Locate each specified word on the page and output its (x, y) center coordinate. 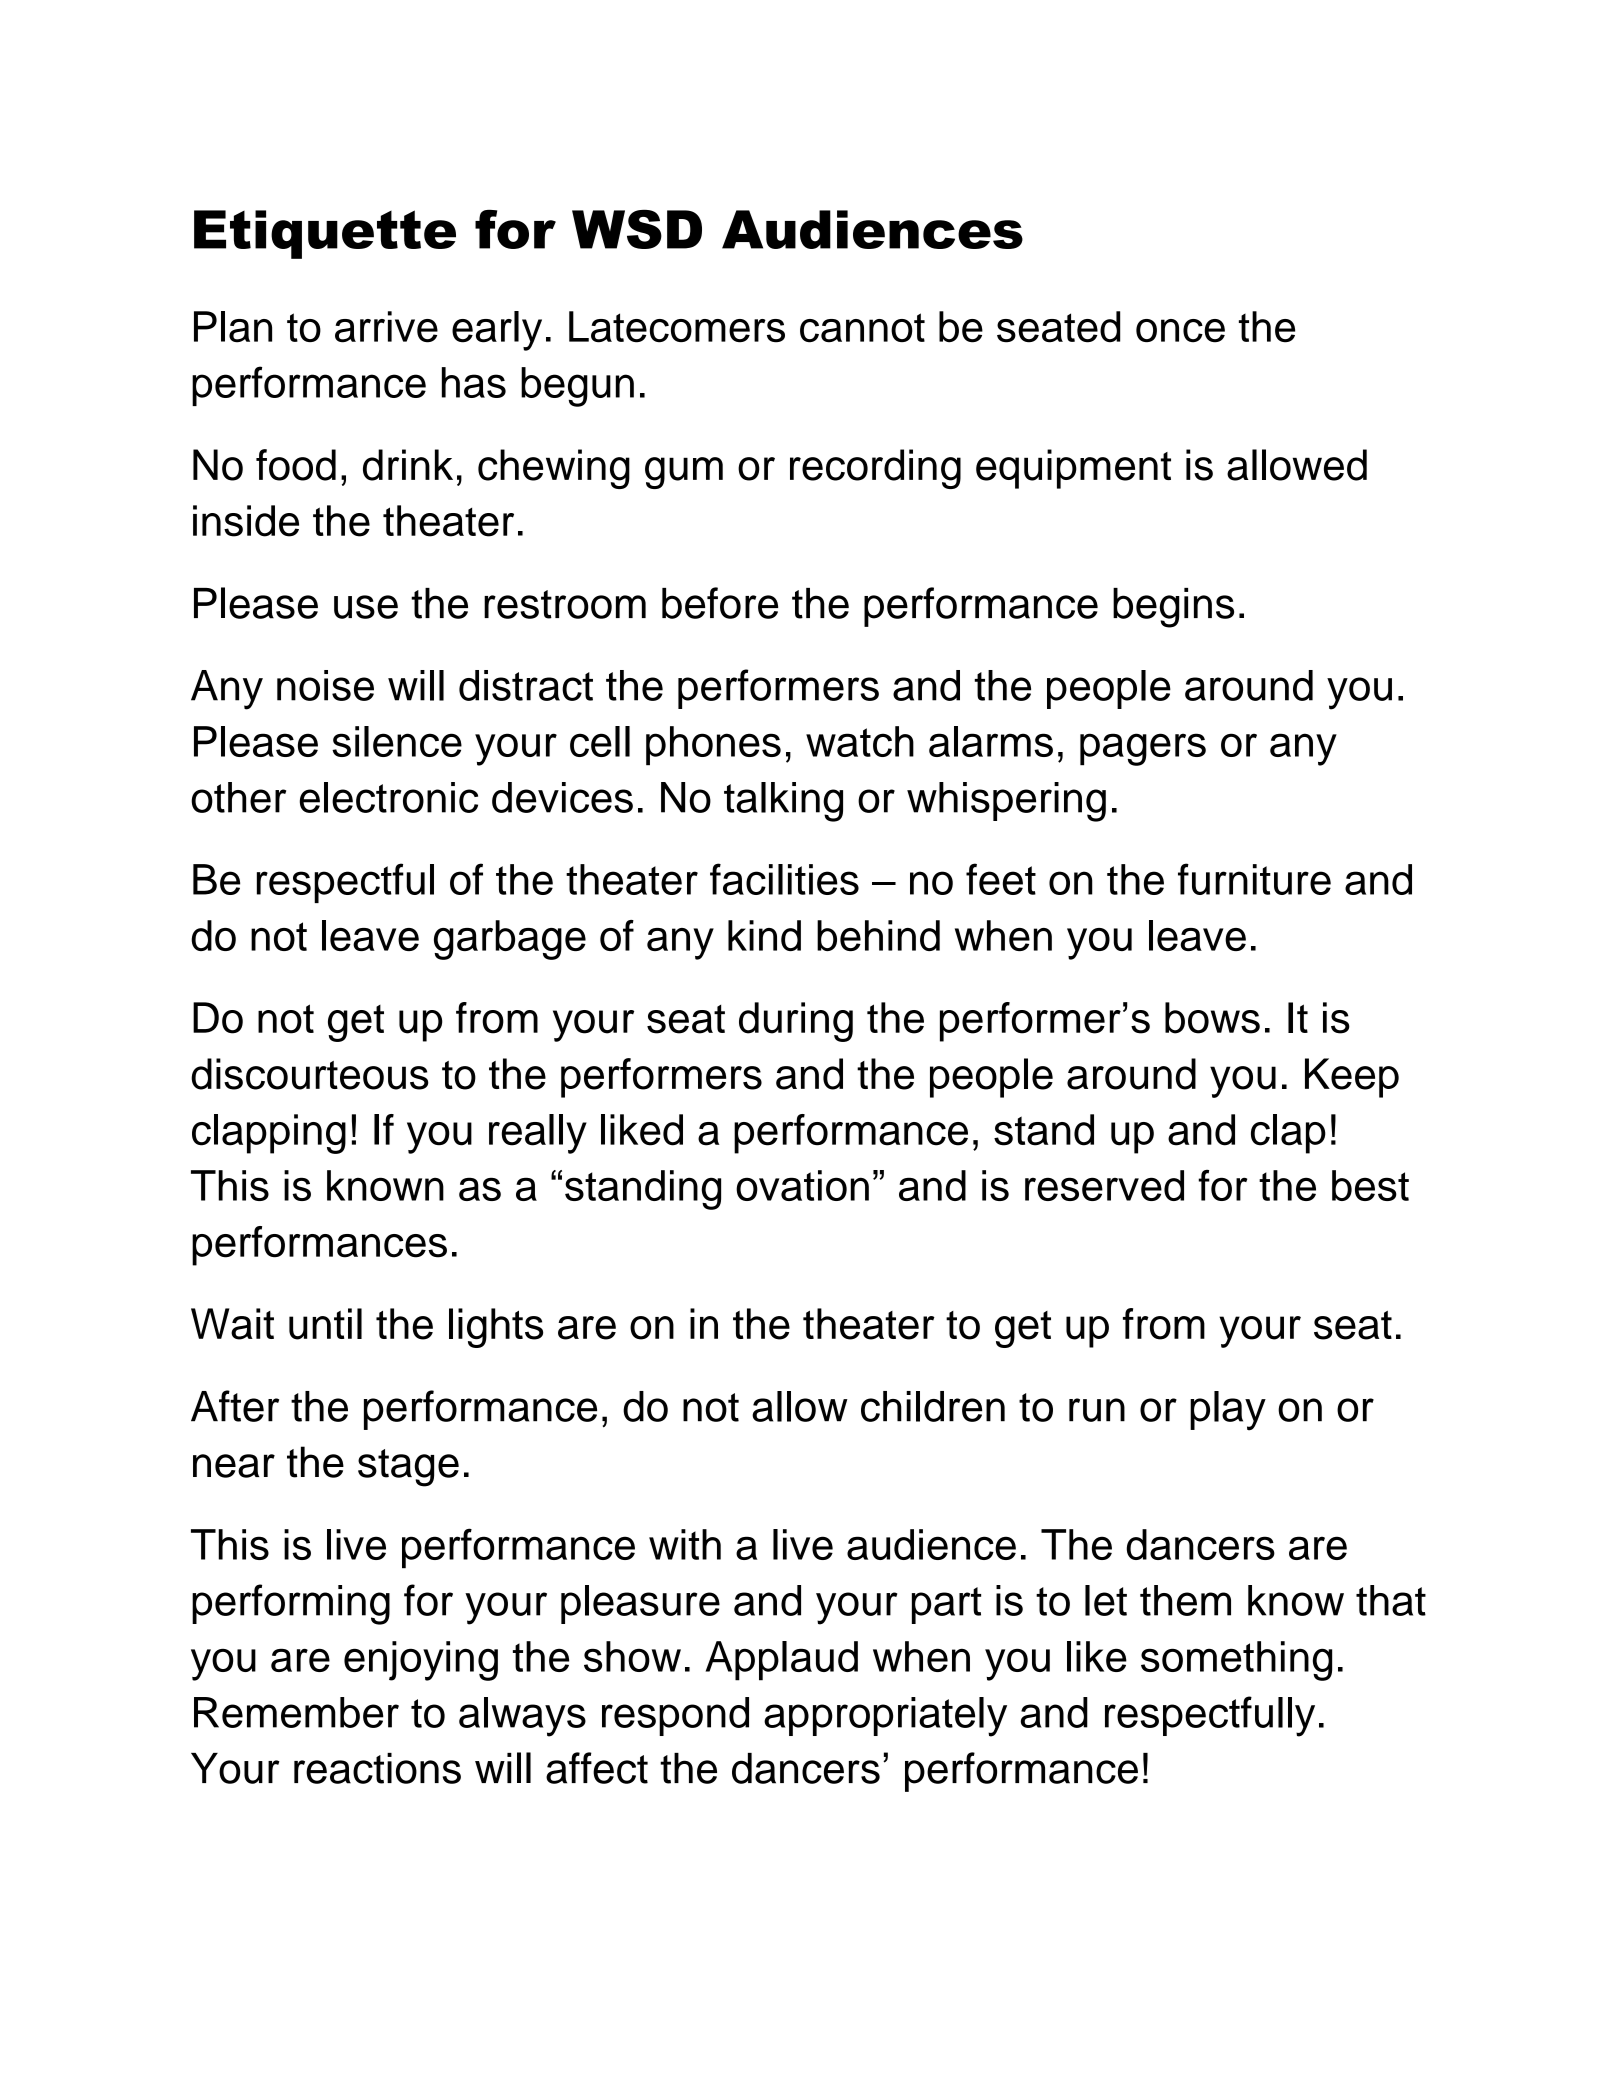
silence (397, 741)
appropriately (885, 1717)
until (325, 1324)
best (1370, 1185)
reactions (377, 1768)
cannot (862, 328)
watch (860, 741)
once (1180, 331)
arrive (386, 327)
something (1236, 1661)
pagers (1143, 749)
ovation (802, 1185)
